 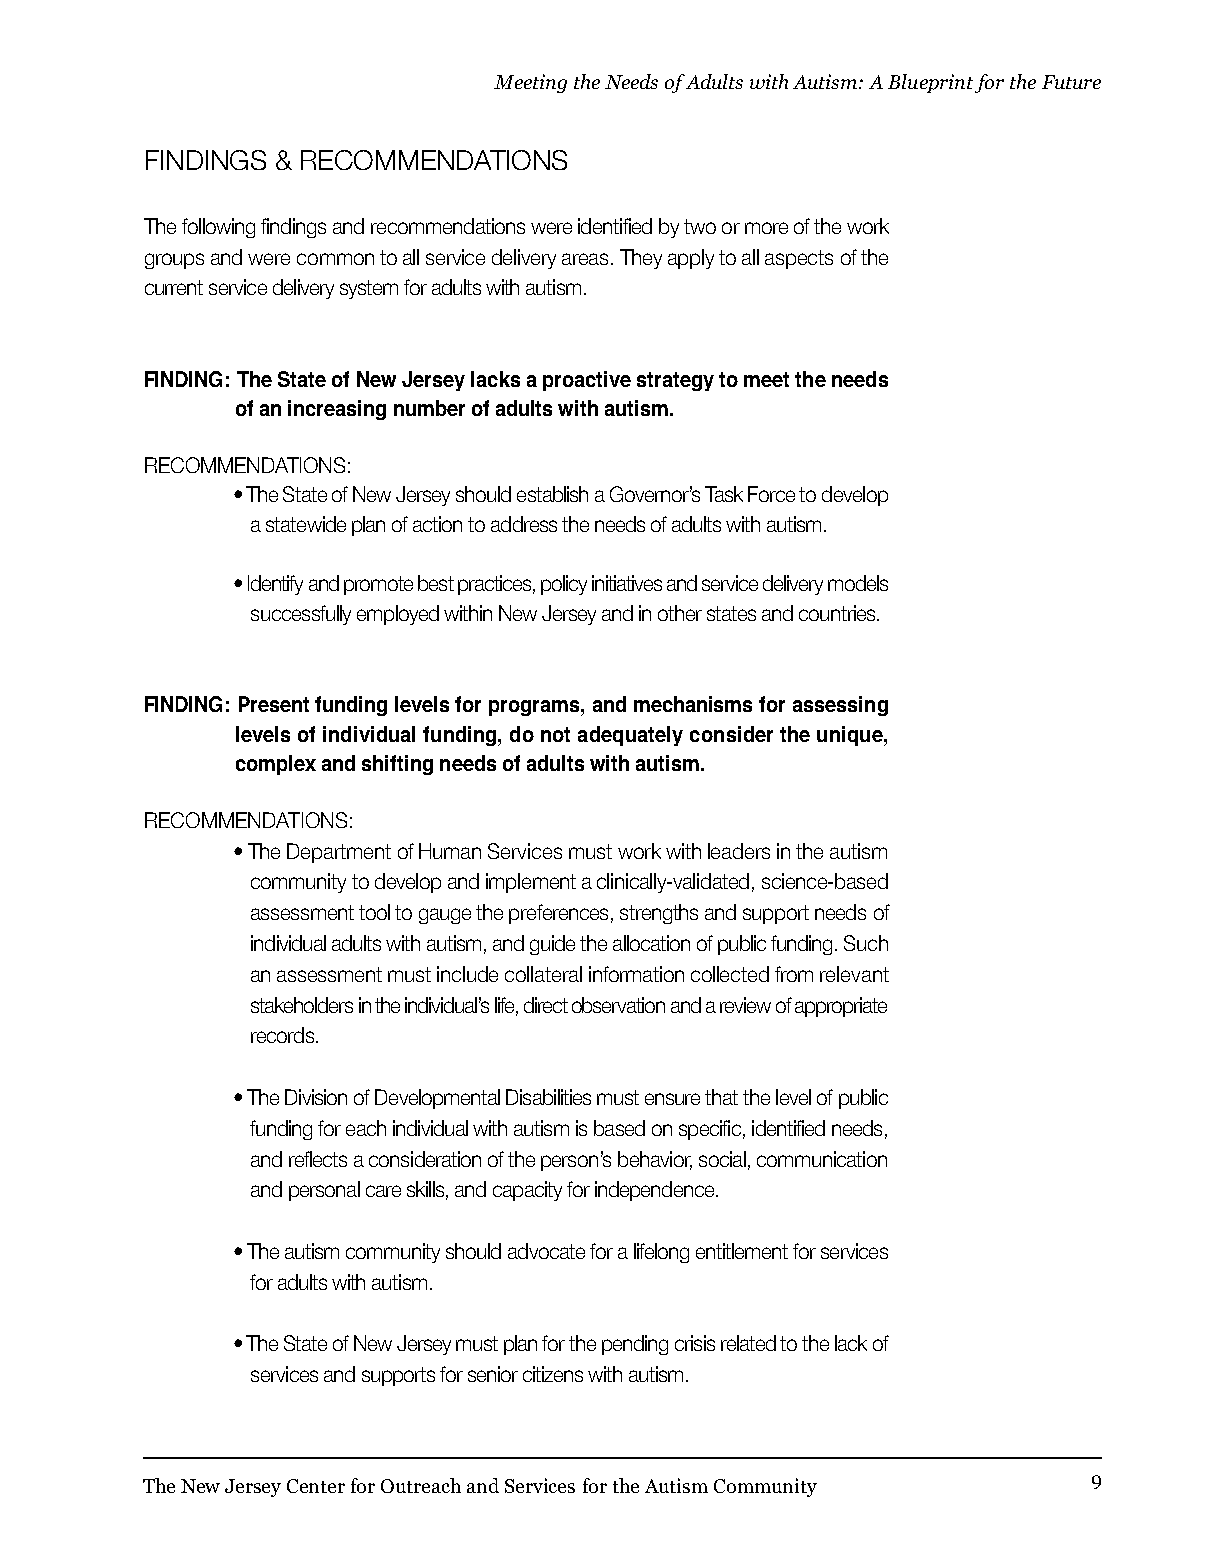 I want to click on initiatives, so click(x=627, y=583).
